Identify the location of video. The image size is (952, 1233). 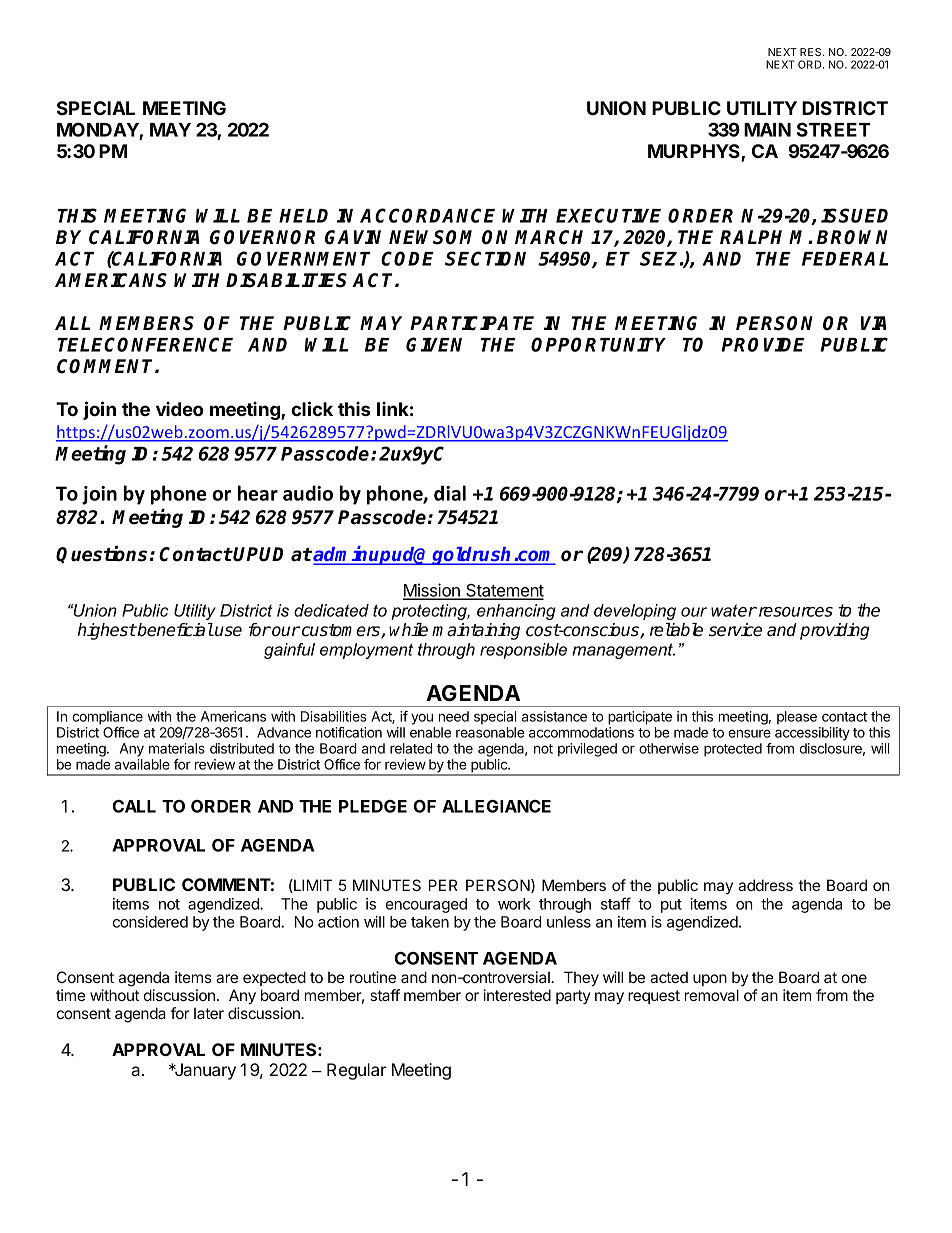
(179, 408).
